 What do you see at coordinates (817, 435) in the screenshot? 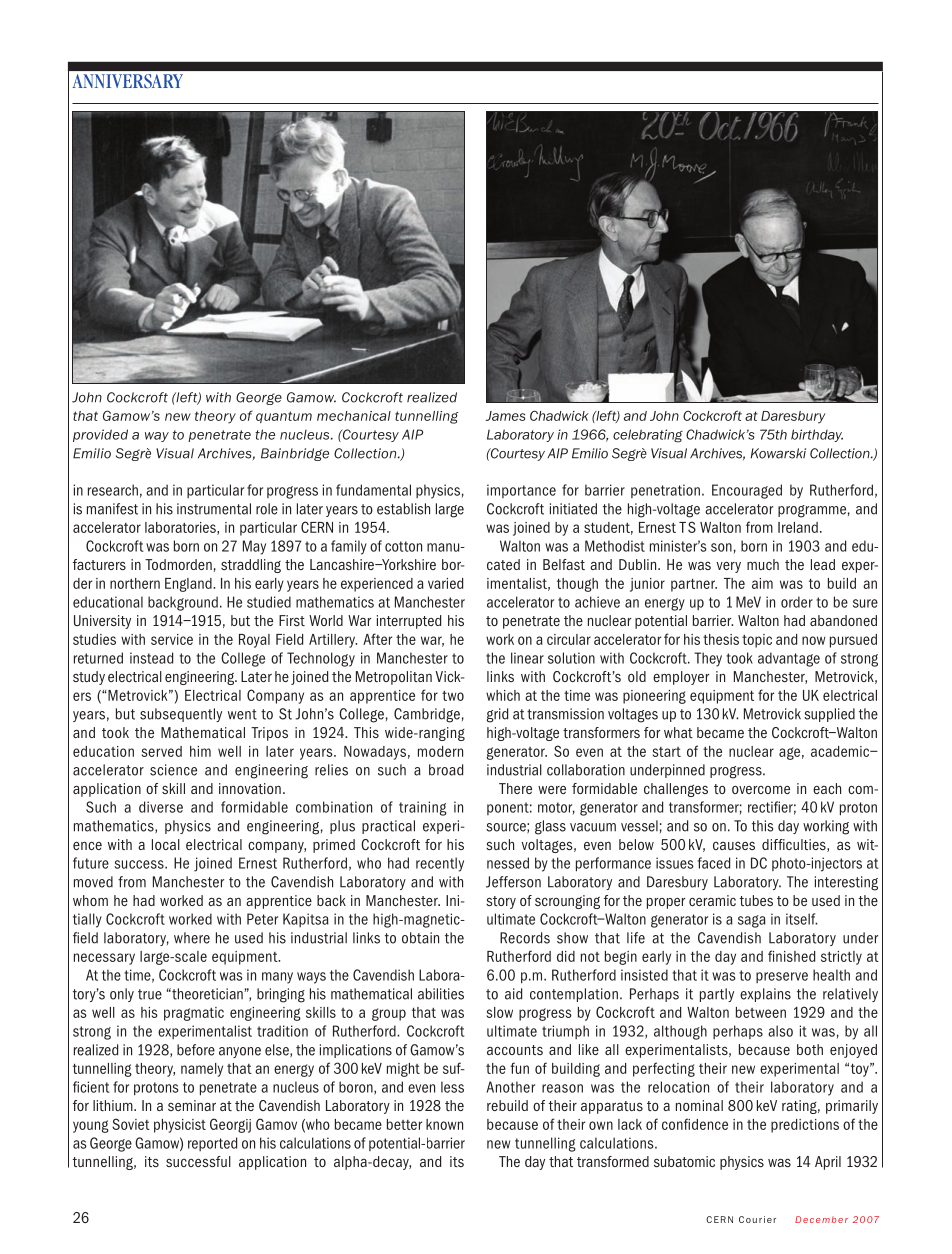
I see `birthday` at bounding box center [817, 435].
